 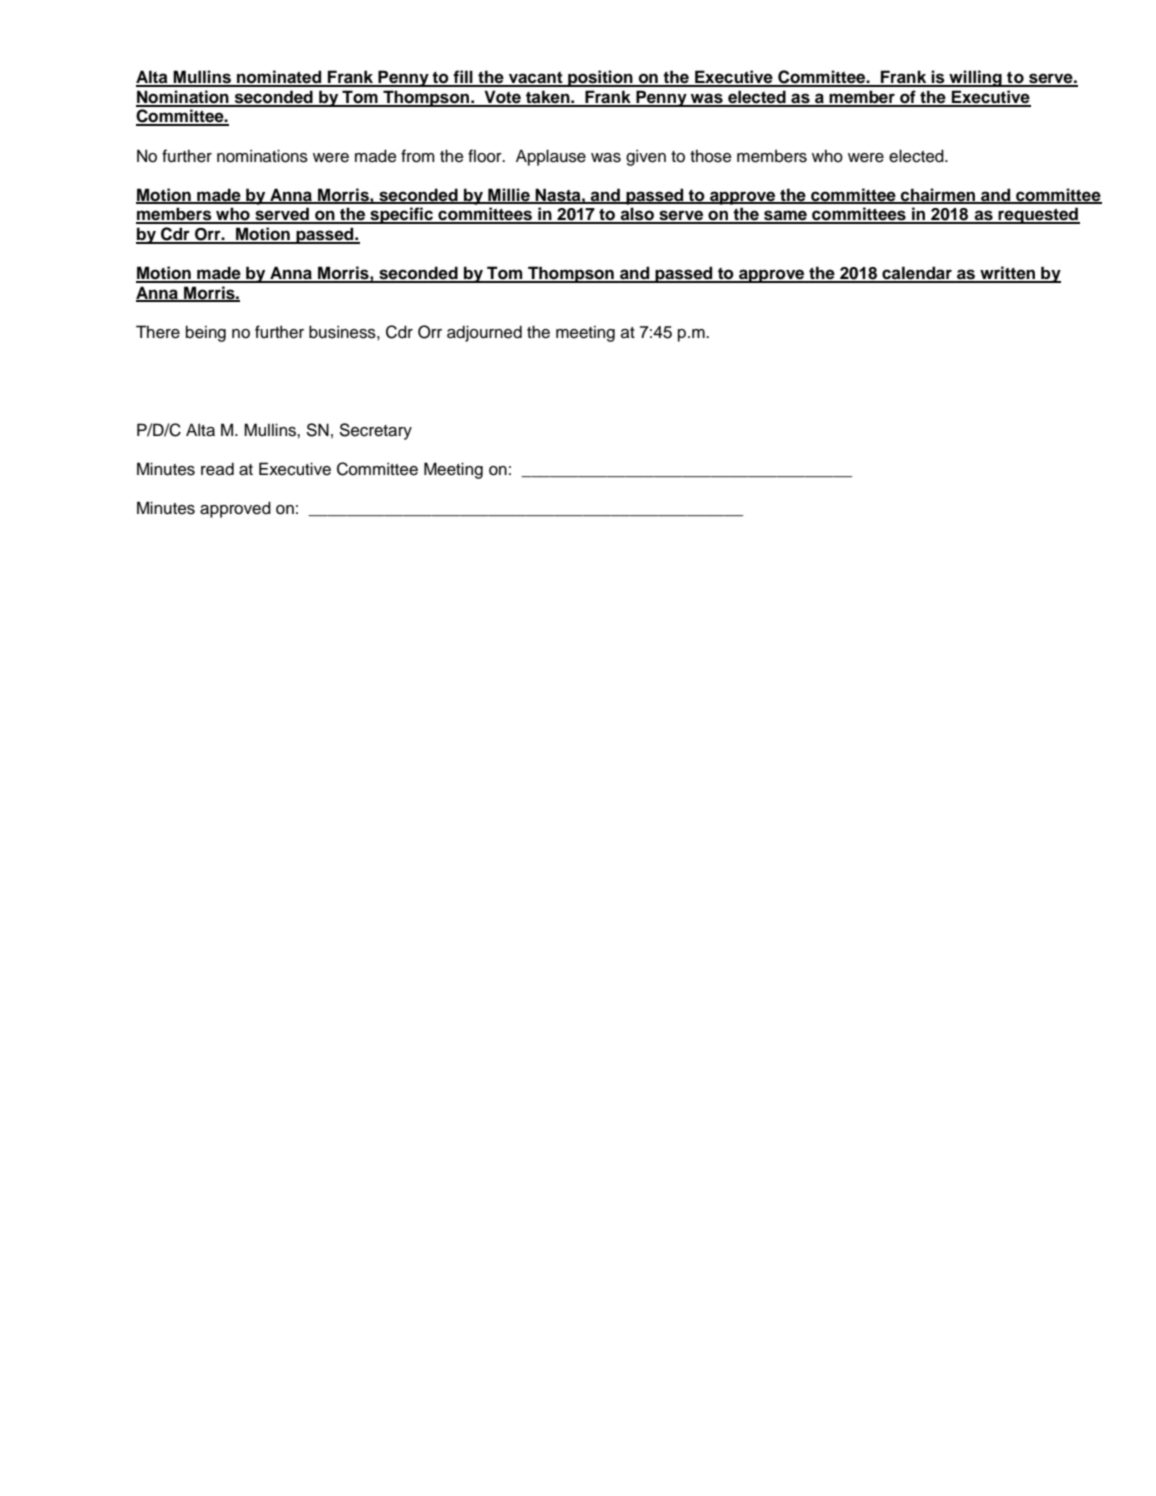 I want to click on being, so click(x=206, y=333).
